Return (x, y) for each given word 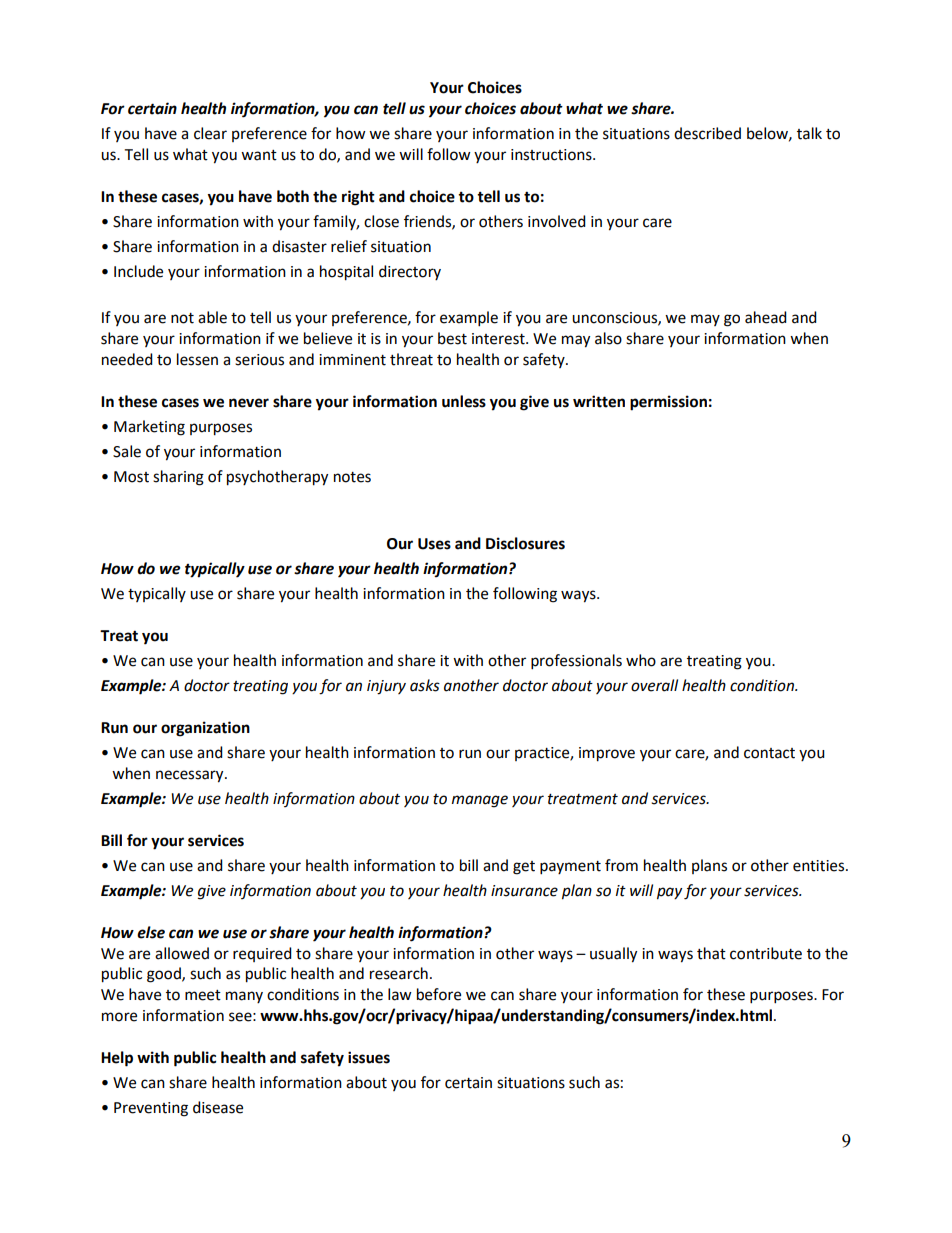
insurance (524, 891)
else (151, 932)
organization (205, 729)
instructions (552, 155)
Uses (434, 544)
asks (425, 685)
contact (769, 753)
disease (218, 1107)
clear (210, 133)
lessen (197, 359)
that (711, 953)
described (707, 133)
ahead (766, 317)
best (452, 338)
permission (668, 403)
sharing (178, 478)
